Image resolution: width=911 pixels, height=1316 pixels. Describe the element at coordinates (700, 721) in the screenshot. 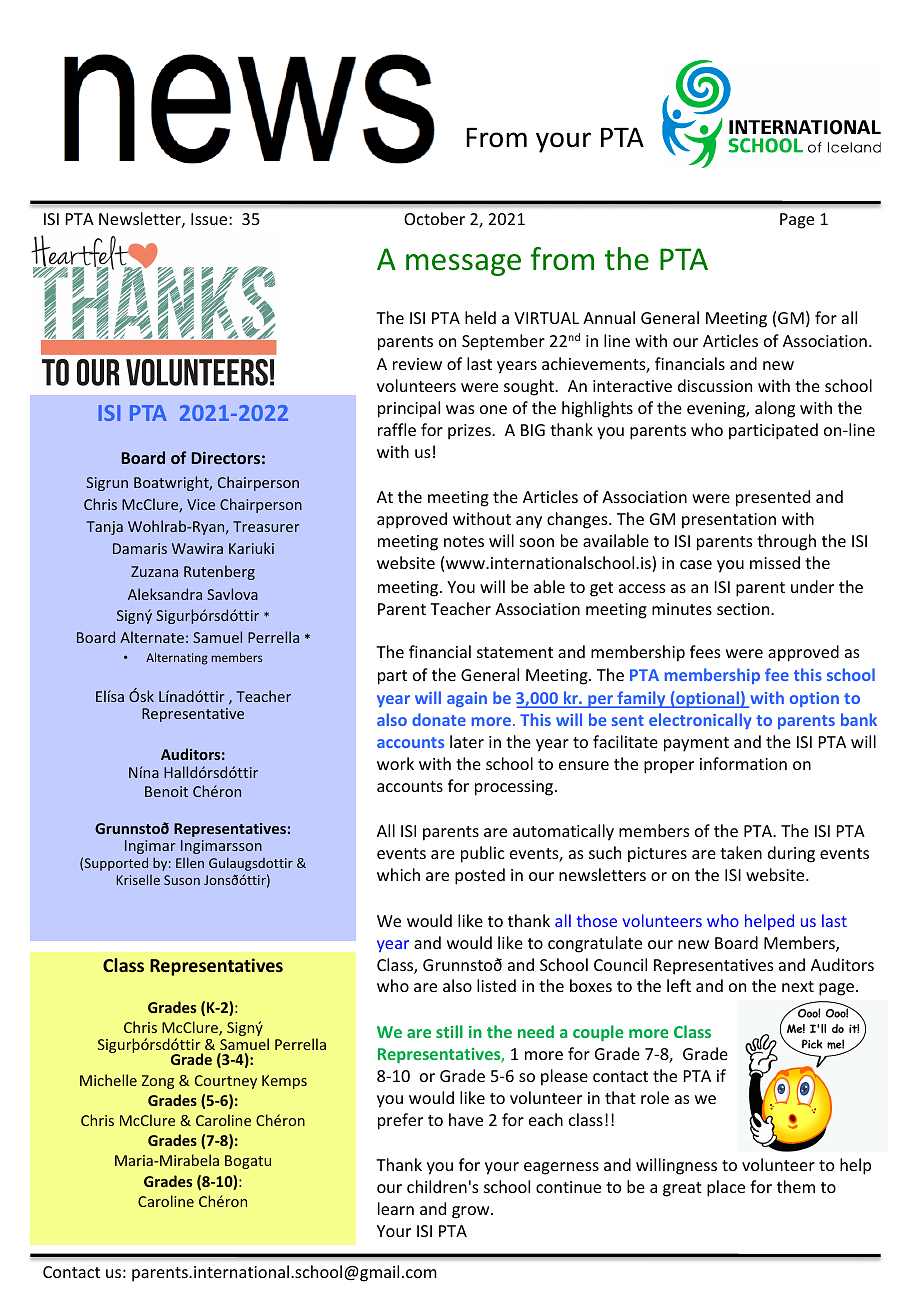

I see `electronically` at that location.
